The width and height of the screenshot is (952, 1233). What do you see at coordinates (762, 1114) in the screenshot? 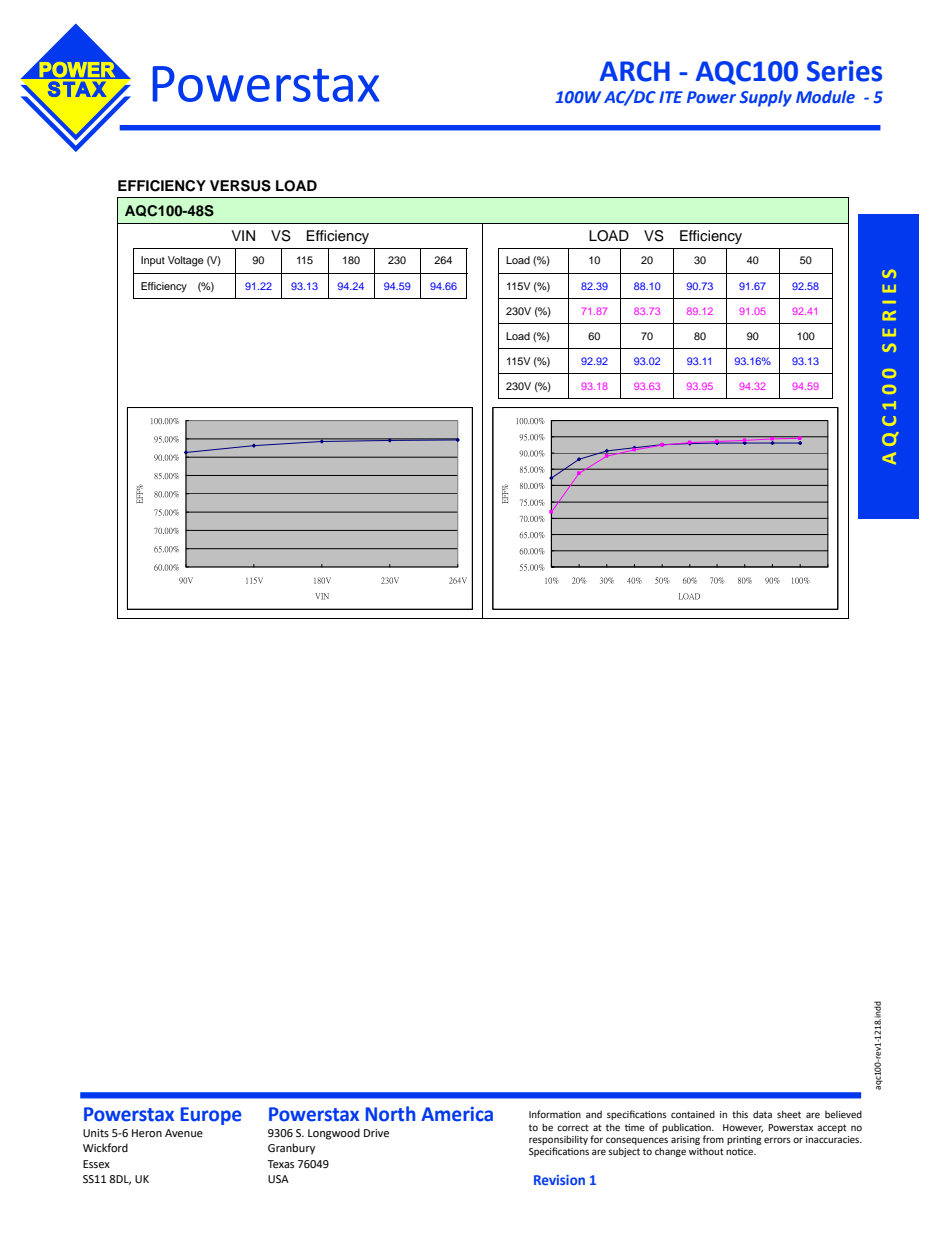
I see `data` at bounding box center [762, 1114].
